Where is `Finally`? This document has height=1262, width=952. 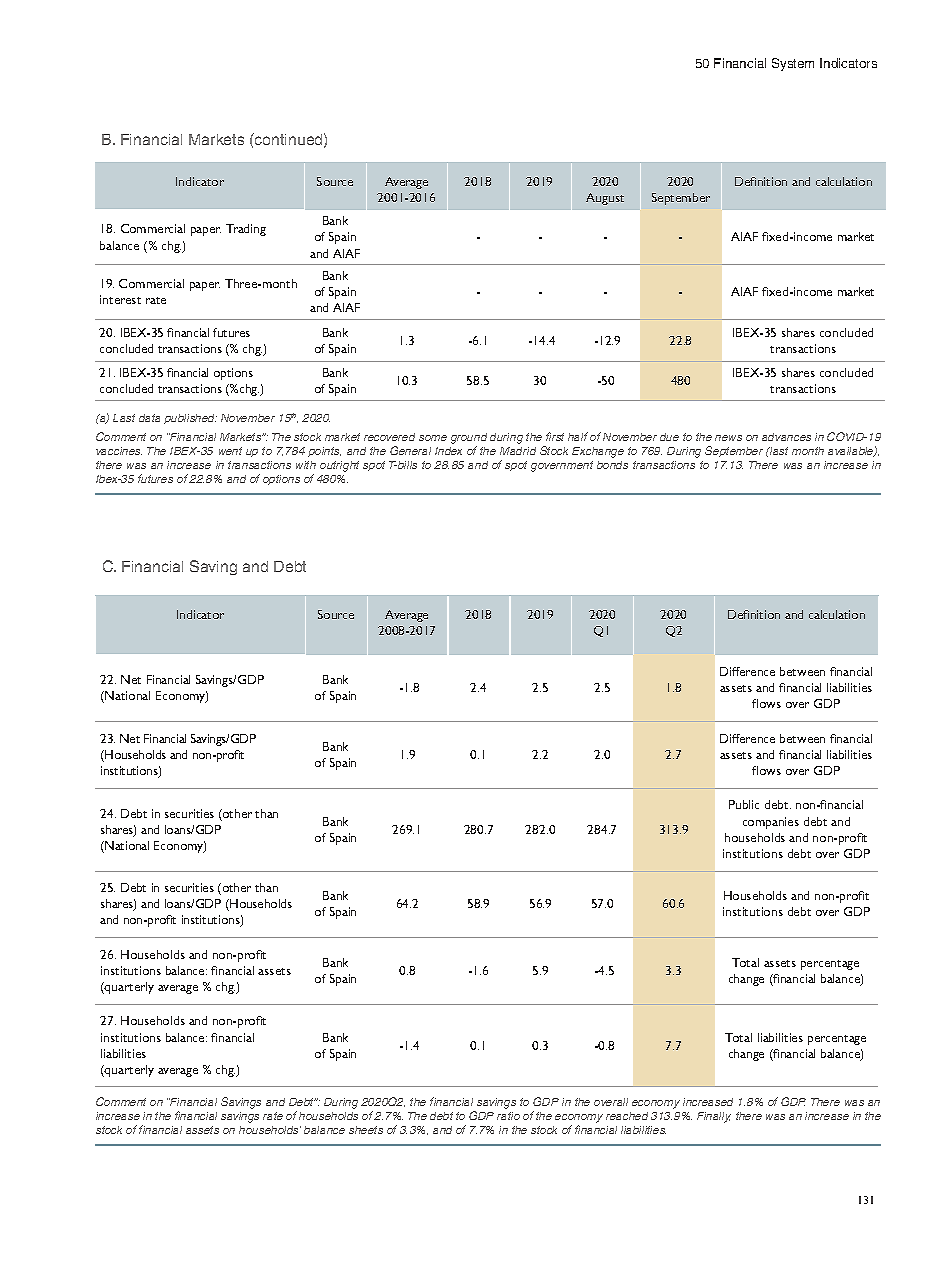 Finally is located at coordinates (714, 1117).
